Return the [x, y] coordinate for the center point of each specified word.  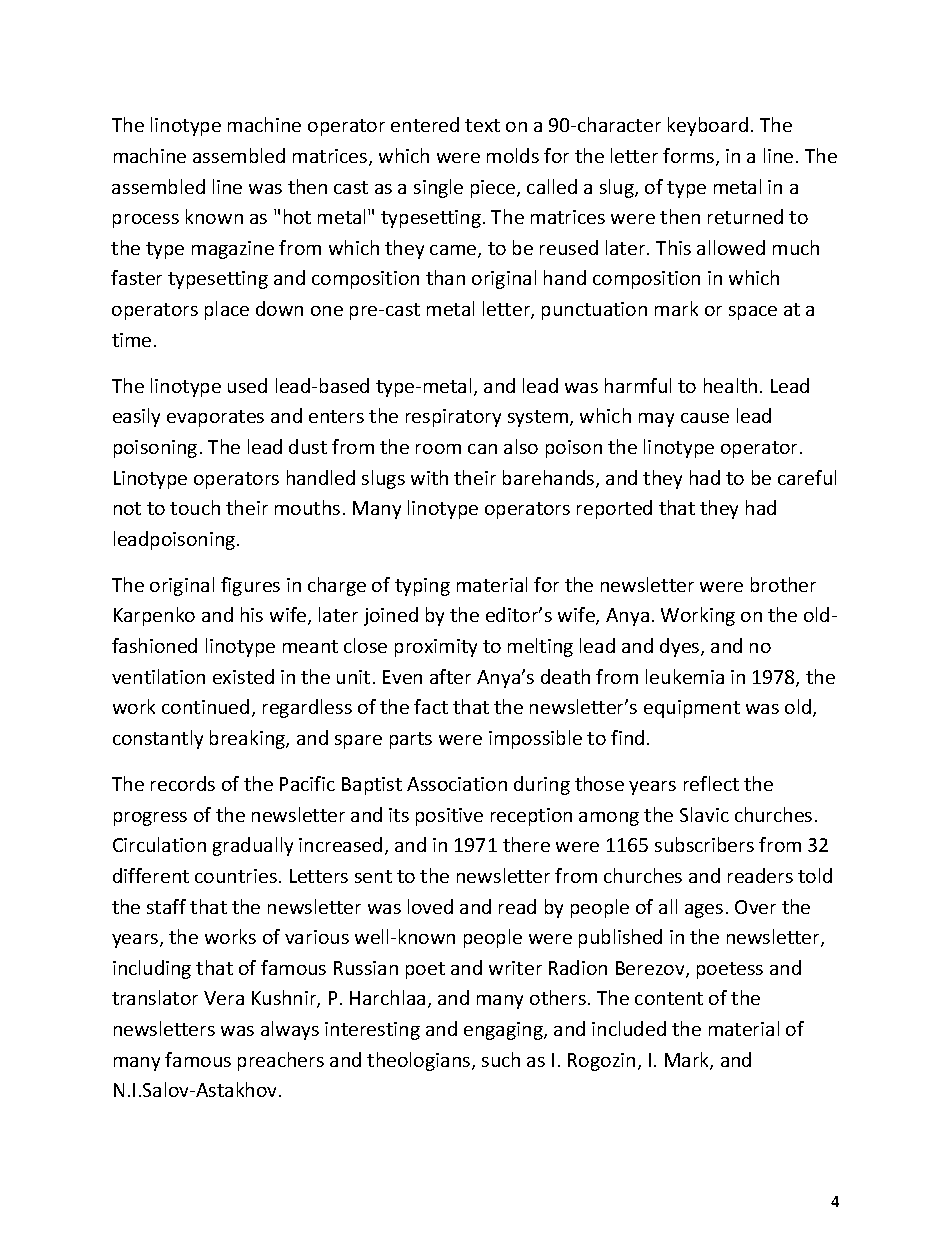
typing [422, 587]
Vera [224, 998]
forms [690, 157]
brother [783, 584]
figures [250, 586]
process [146, 221]
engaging [504, 1031]
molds [513, 155]
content [669, 998]
